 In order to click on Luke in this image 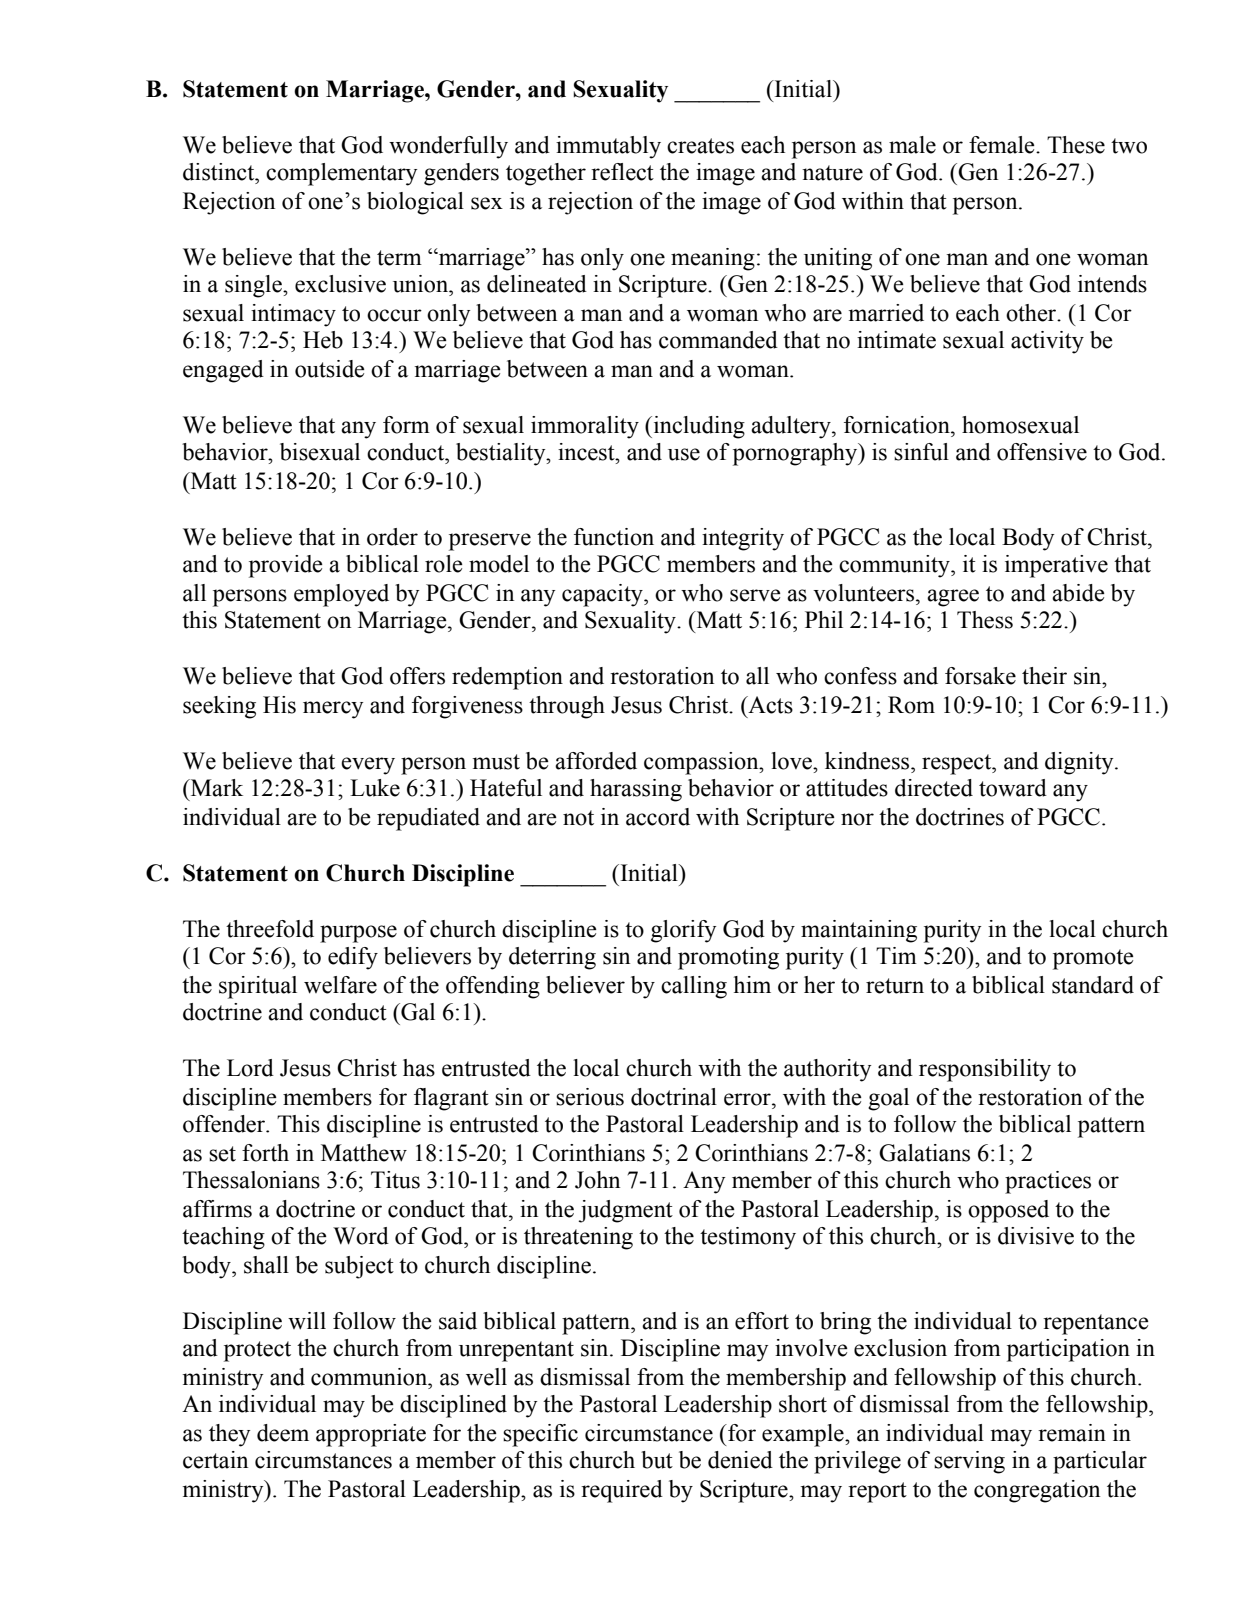, I will do `click(375, 788)`.
